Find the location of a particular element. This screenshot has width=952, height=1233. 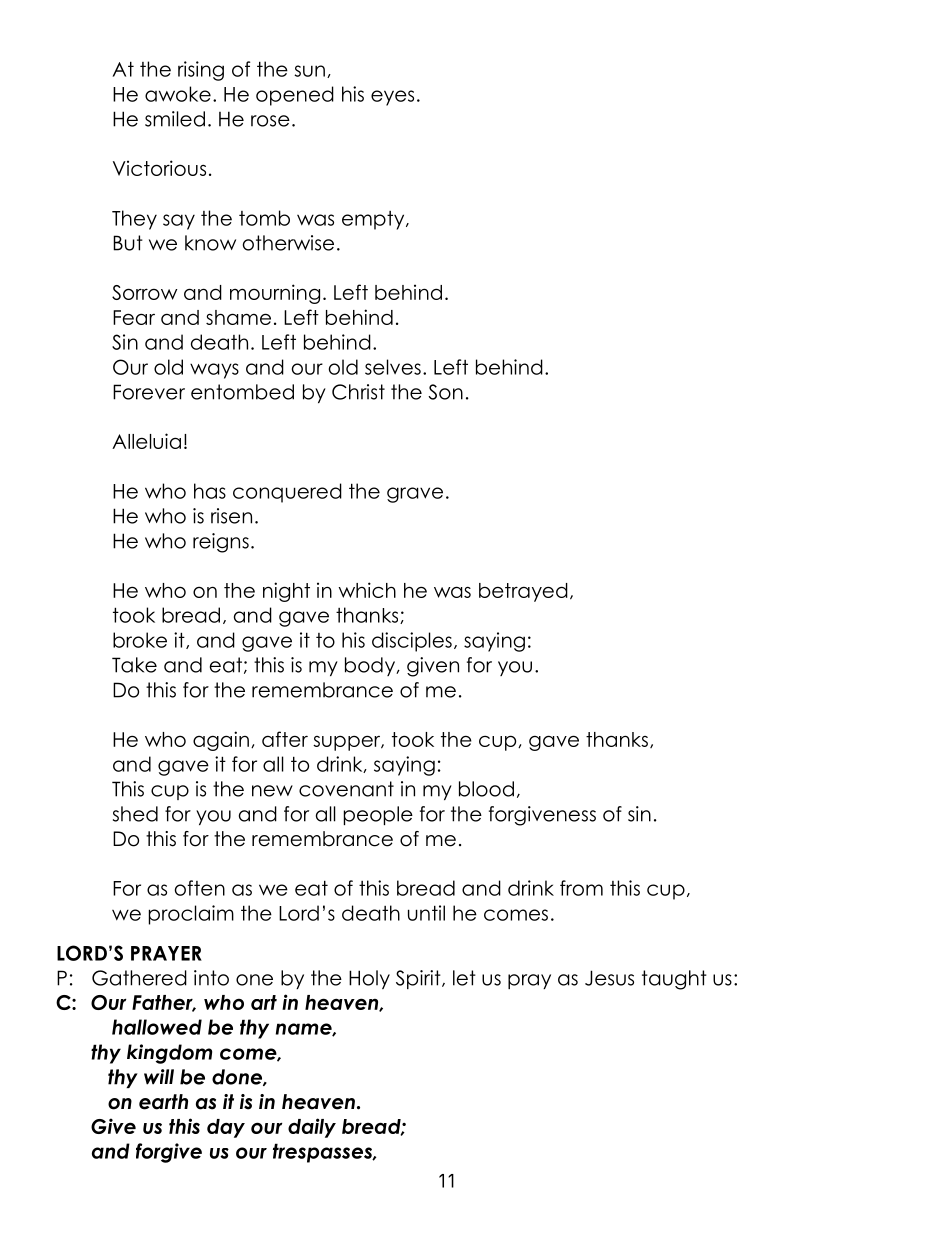

Alleluia is located at coordinates (146, 441).
